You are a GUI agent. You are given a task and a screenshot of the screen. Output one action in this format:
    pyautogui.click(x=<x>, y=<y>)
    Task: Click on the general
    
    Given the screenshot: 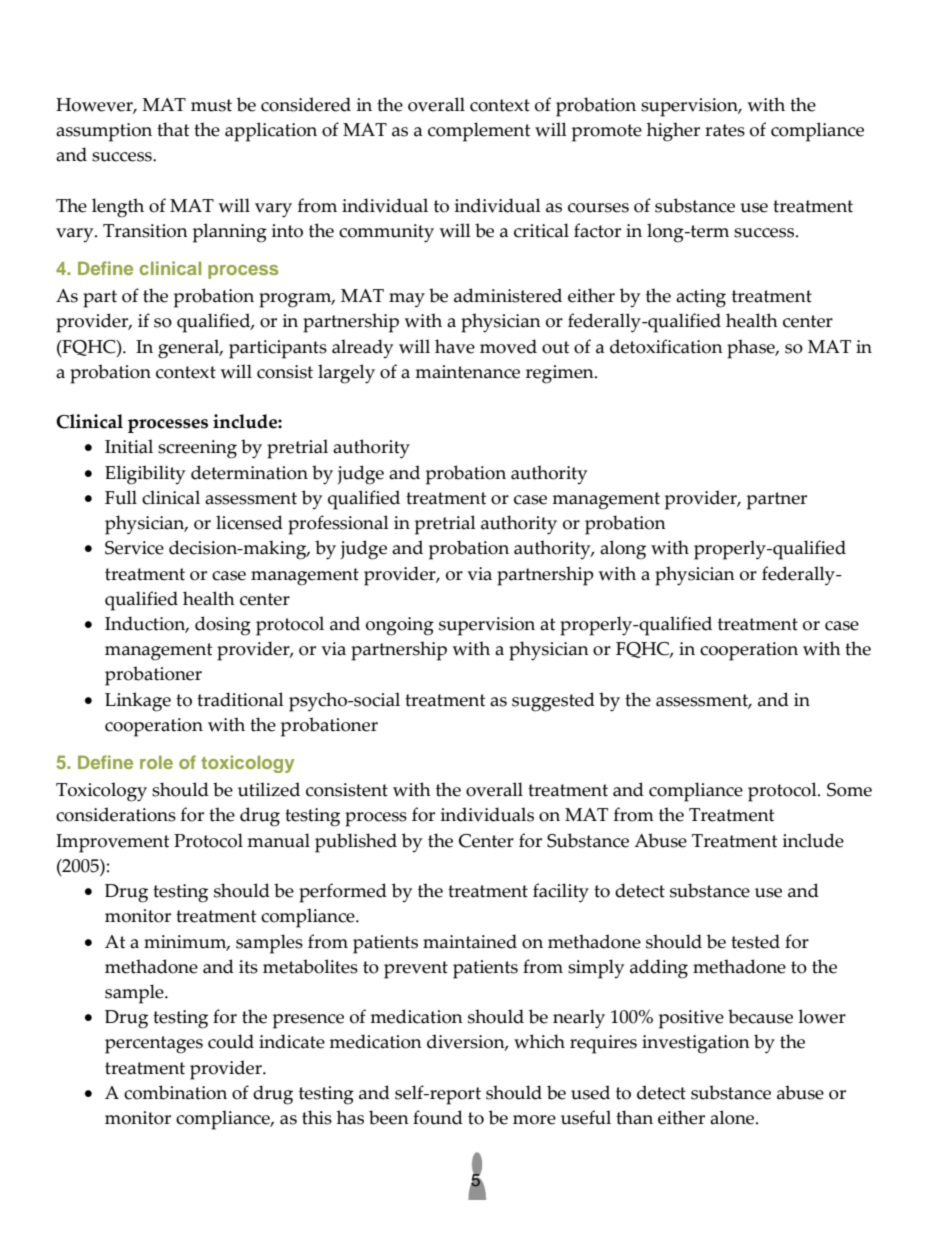 What is the action you would take?
    pyautogui.click(x=190, y=349)
